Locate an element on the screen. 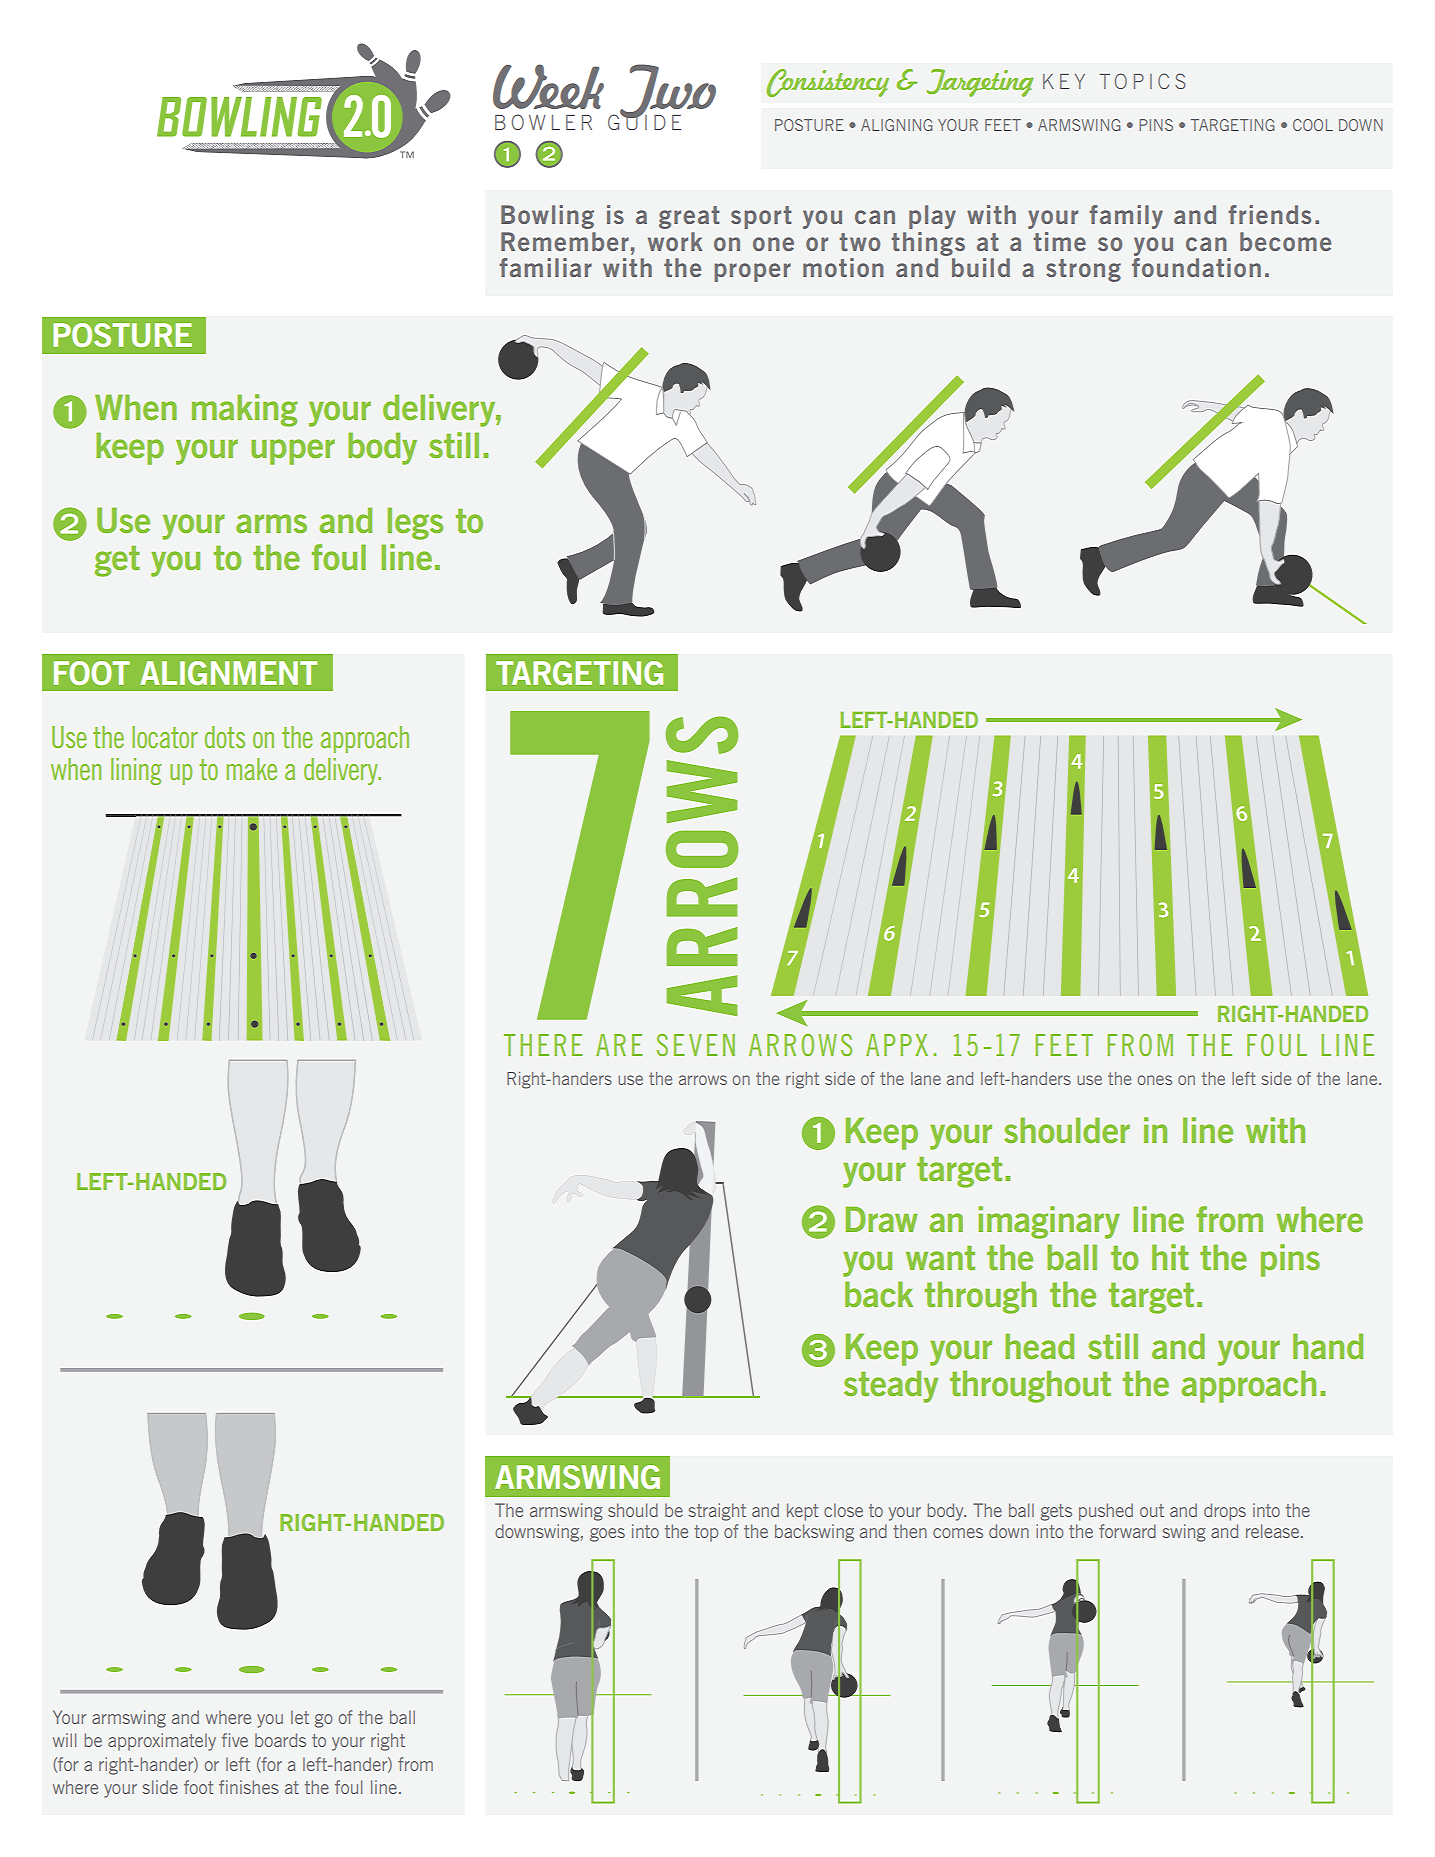  THERE is located at coordinates (543, 1045).
